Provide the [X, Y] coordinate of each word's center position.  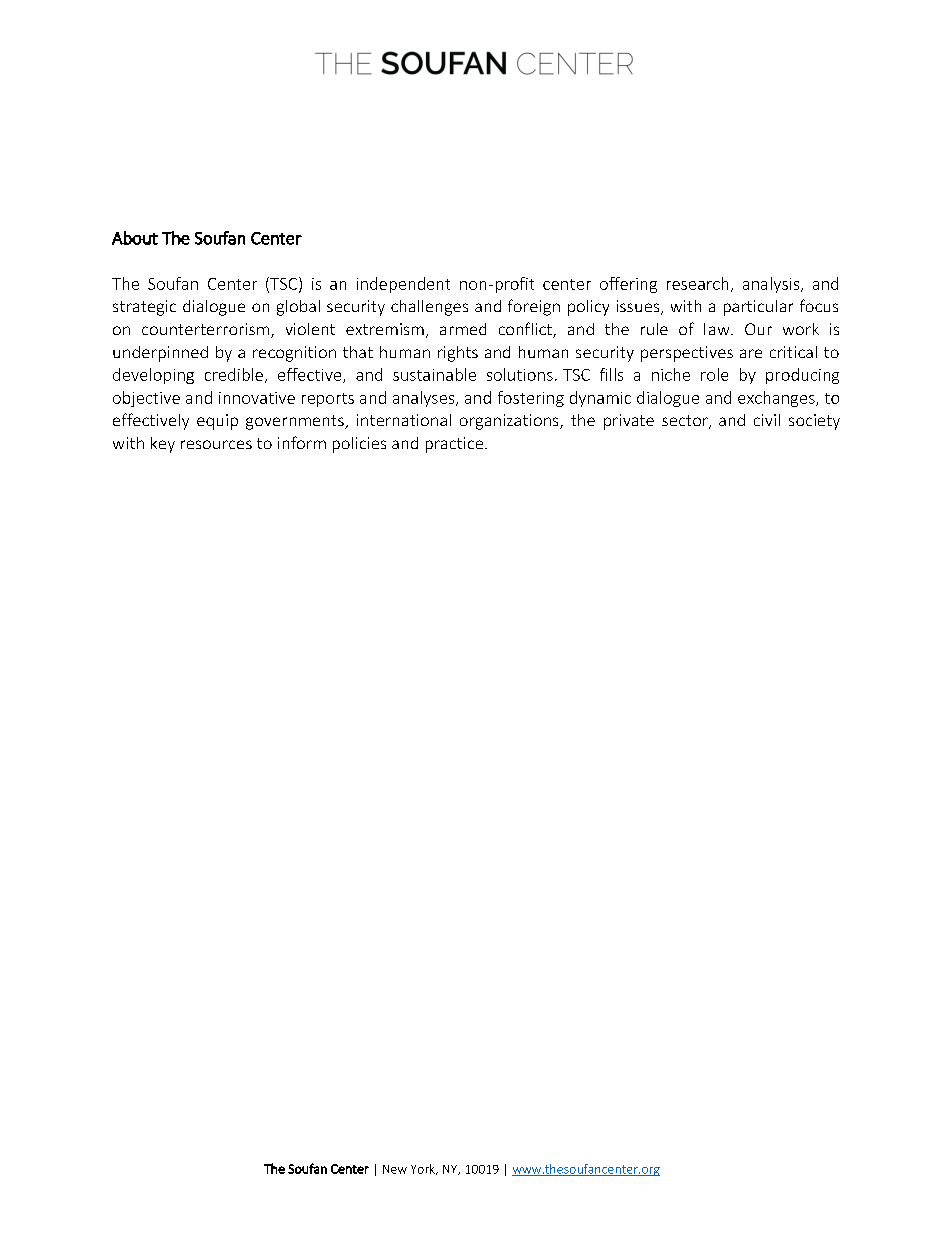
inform [302, 442]
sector [686, 422]
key [163, 445]
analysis [772, 285]
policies [359, 445]
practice [454, 445]
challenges [429, 308]
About [135, 238]
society [814, 422]
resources [216, 444]
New [395, 1169]
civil [767, 420]
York [424, 1169]
